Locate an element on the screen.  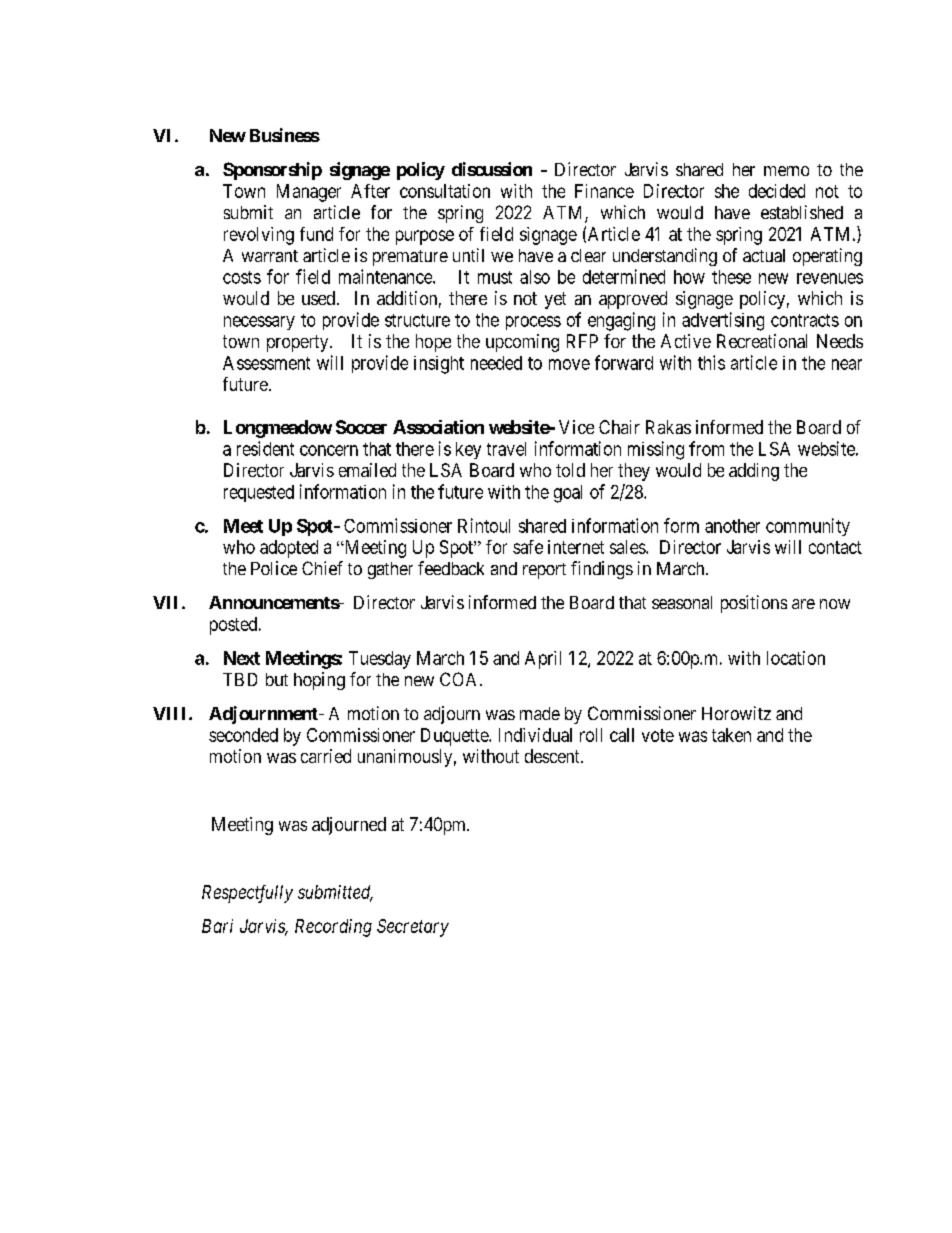
from is located at coordinates (706, 448).
